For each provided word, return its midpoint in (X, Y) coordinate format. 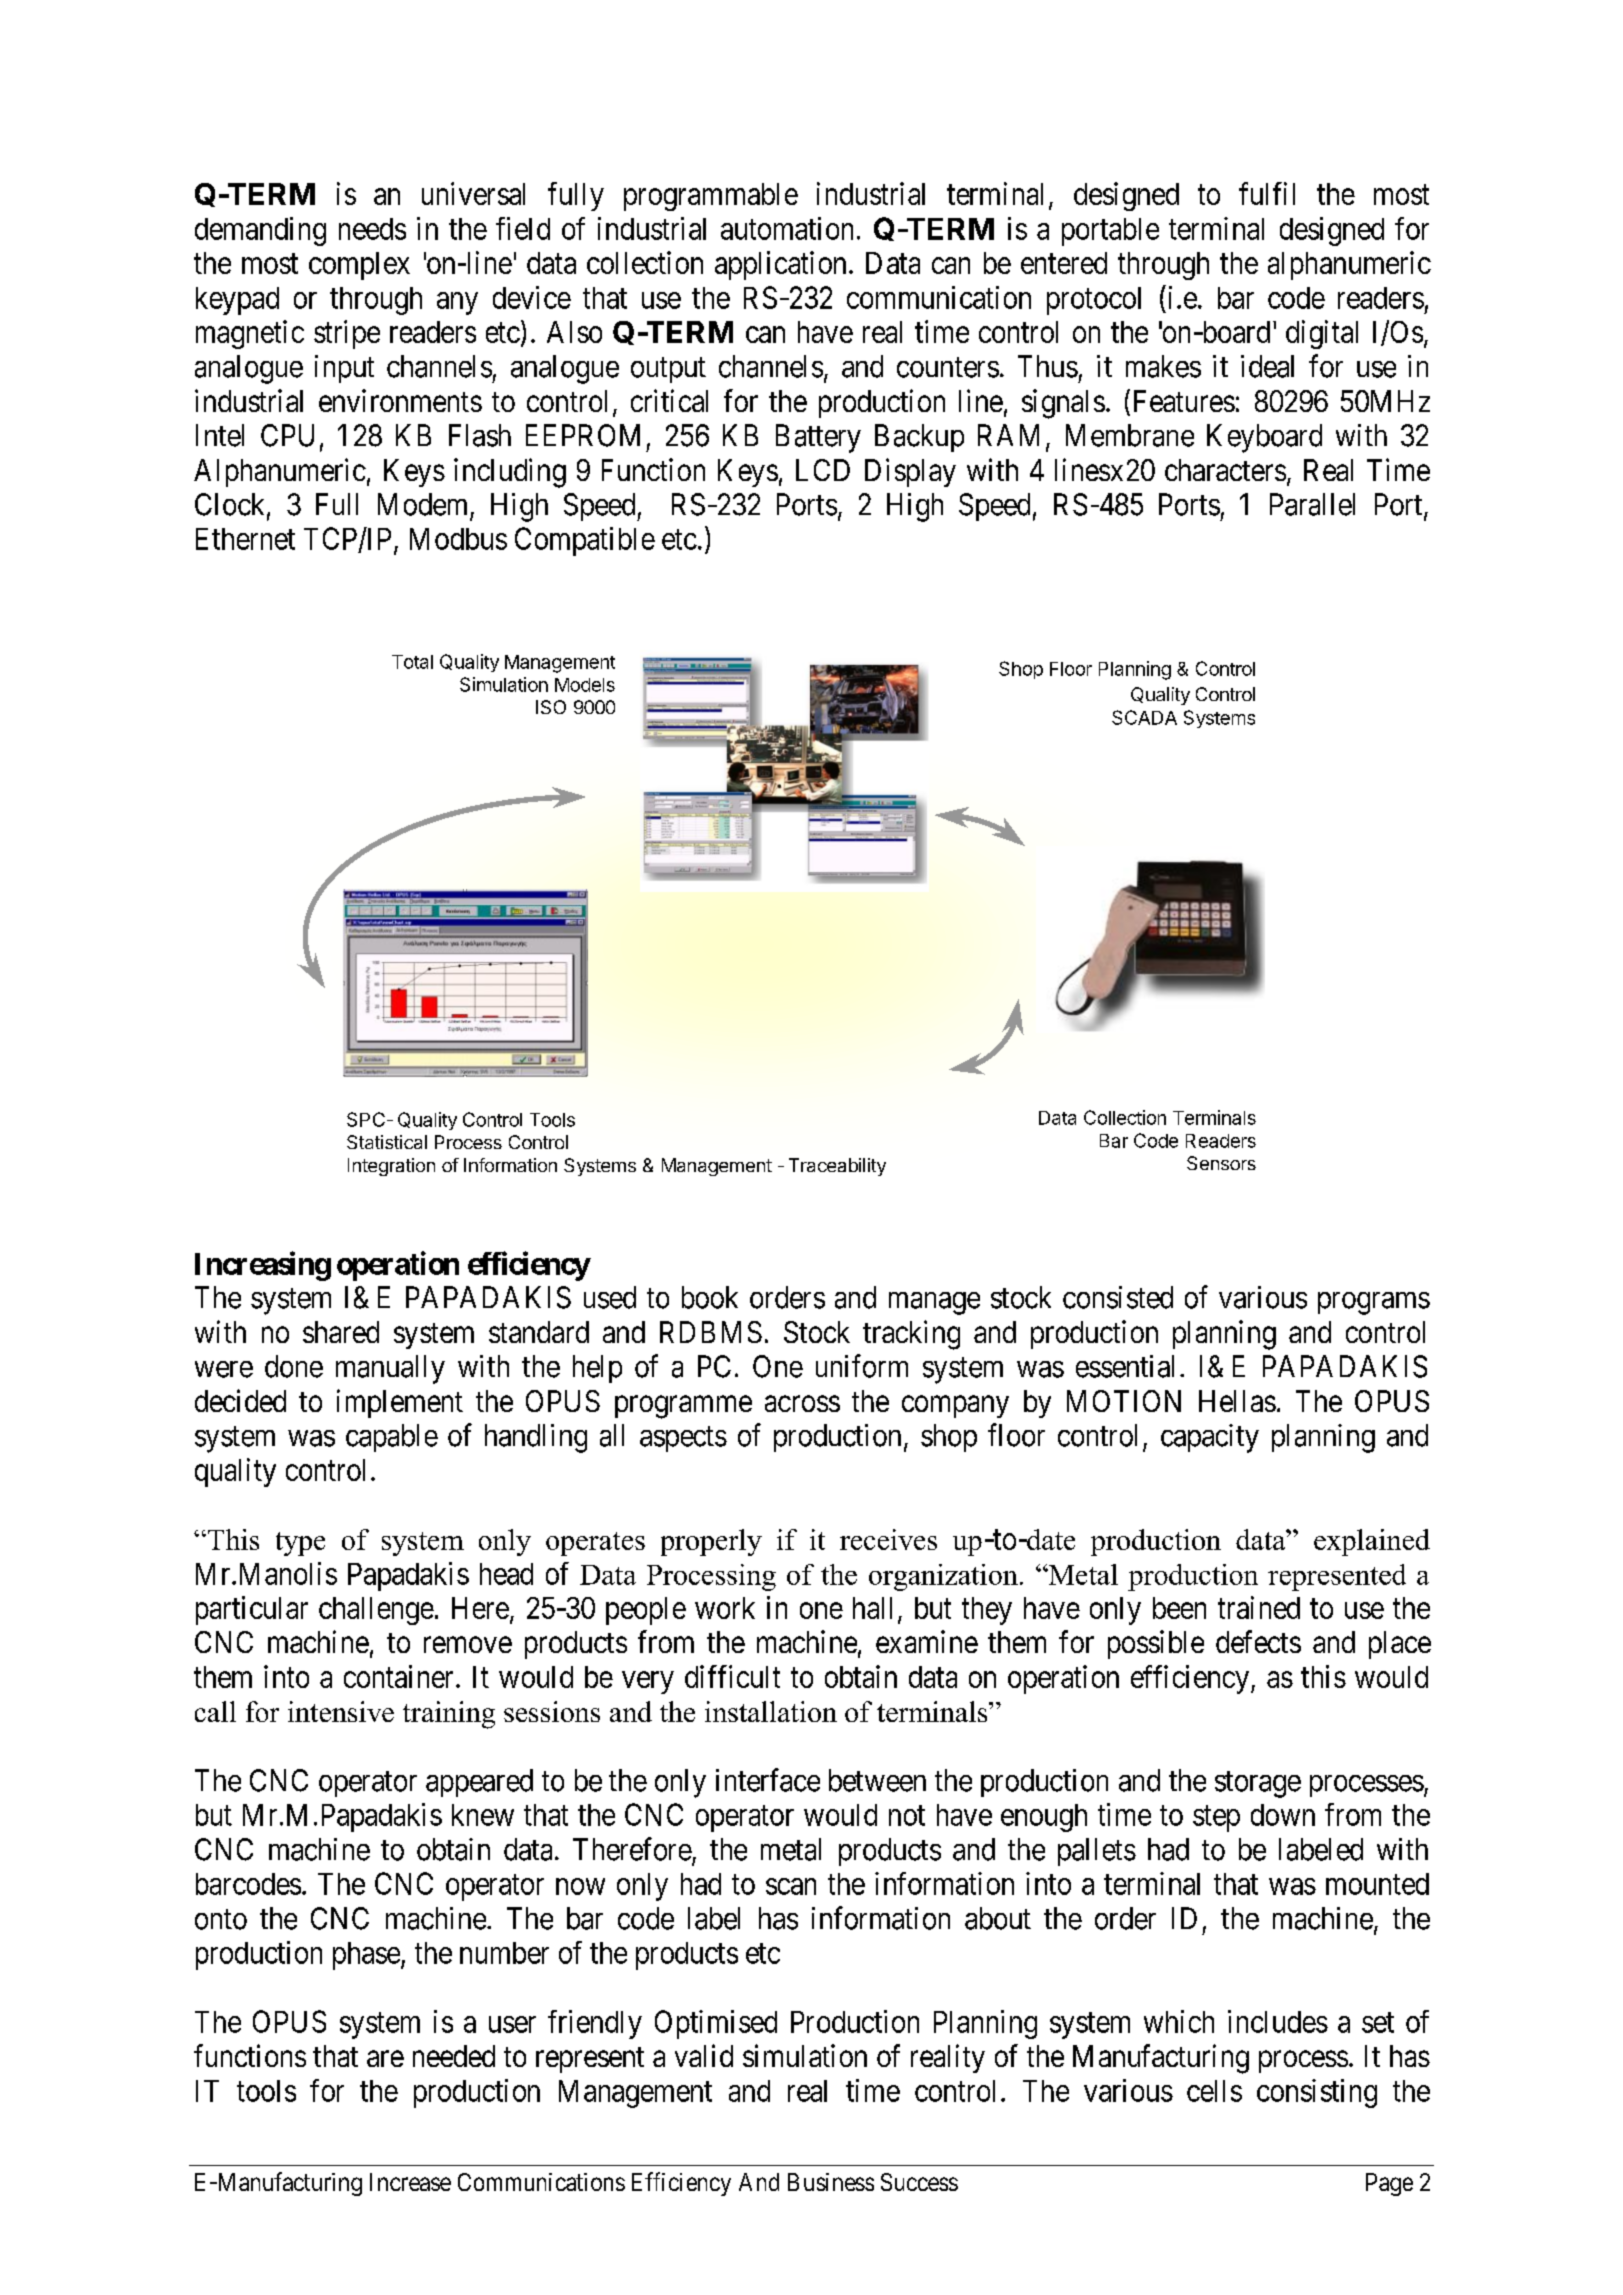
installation (771, 1711)
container (398, 1676)
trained (1259, 1607)
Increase (410, 2182)
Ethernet (245, 539)
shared (341, 1332)
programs (1374, 1303)
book (710, 1297)
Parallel (1312, 504)
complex (359, 266)
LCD (823, 470)
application (780, 265)
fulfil (1267, 193)
